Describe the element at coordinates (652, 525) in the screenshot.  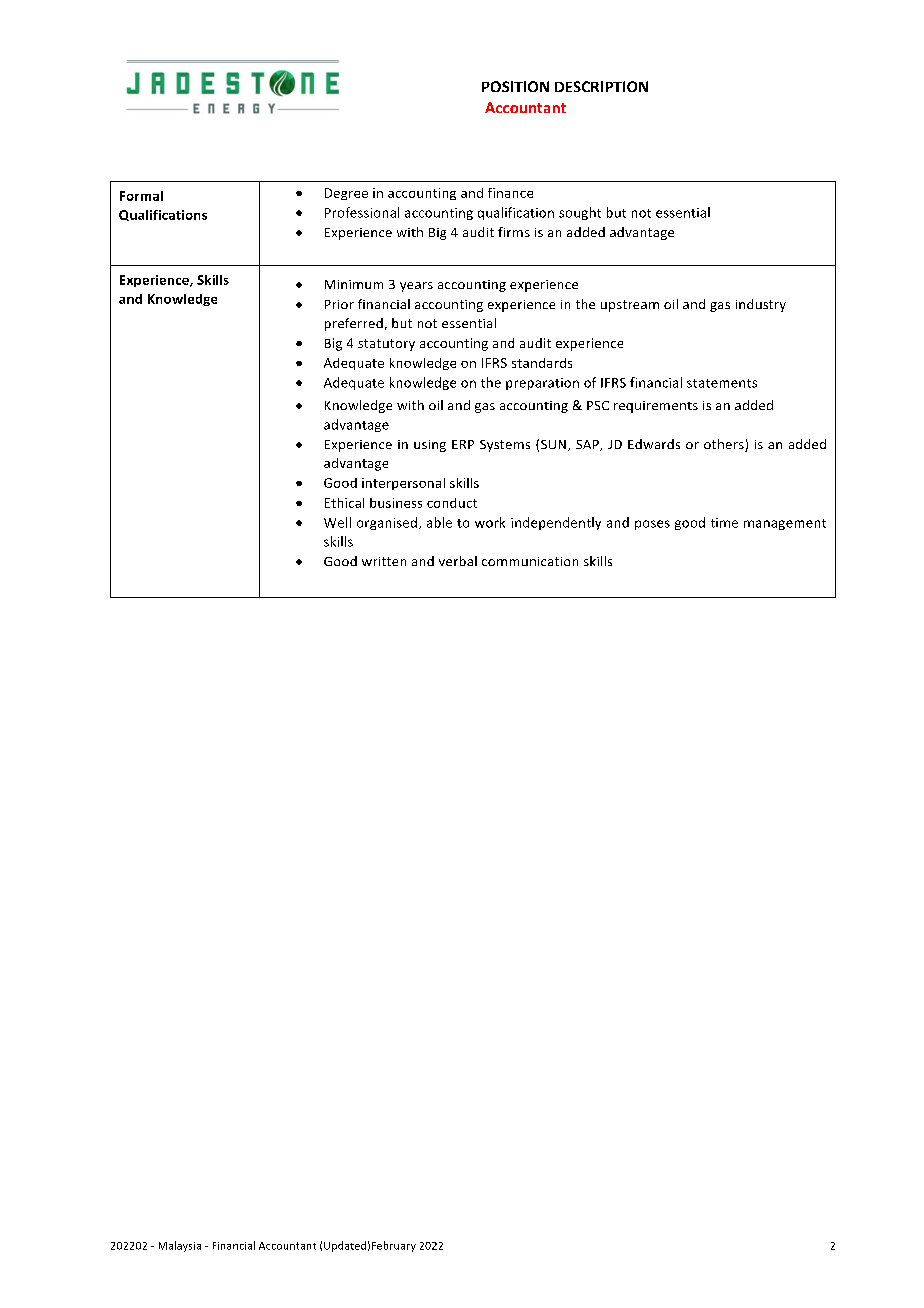
I see `poses` at that location.
